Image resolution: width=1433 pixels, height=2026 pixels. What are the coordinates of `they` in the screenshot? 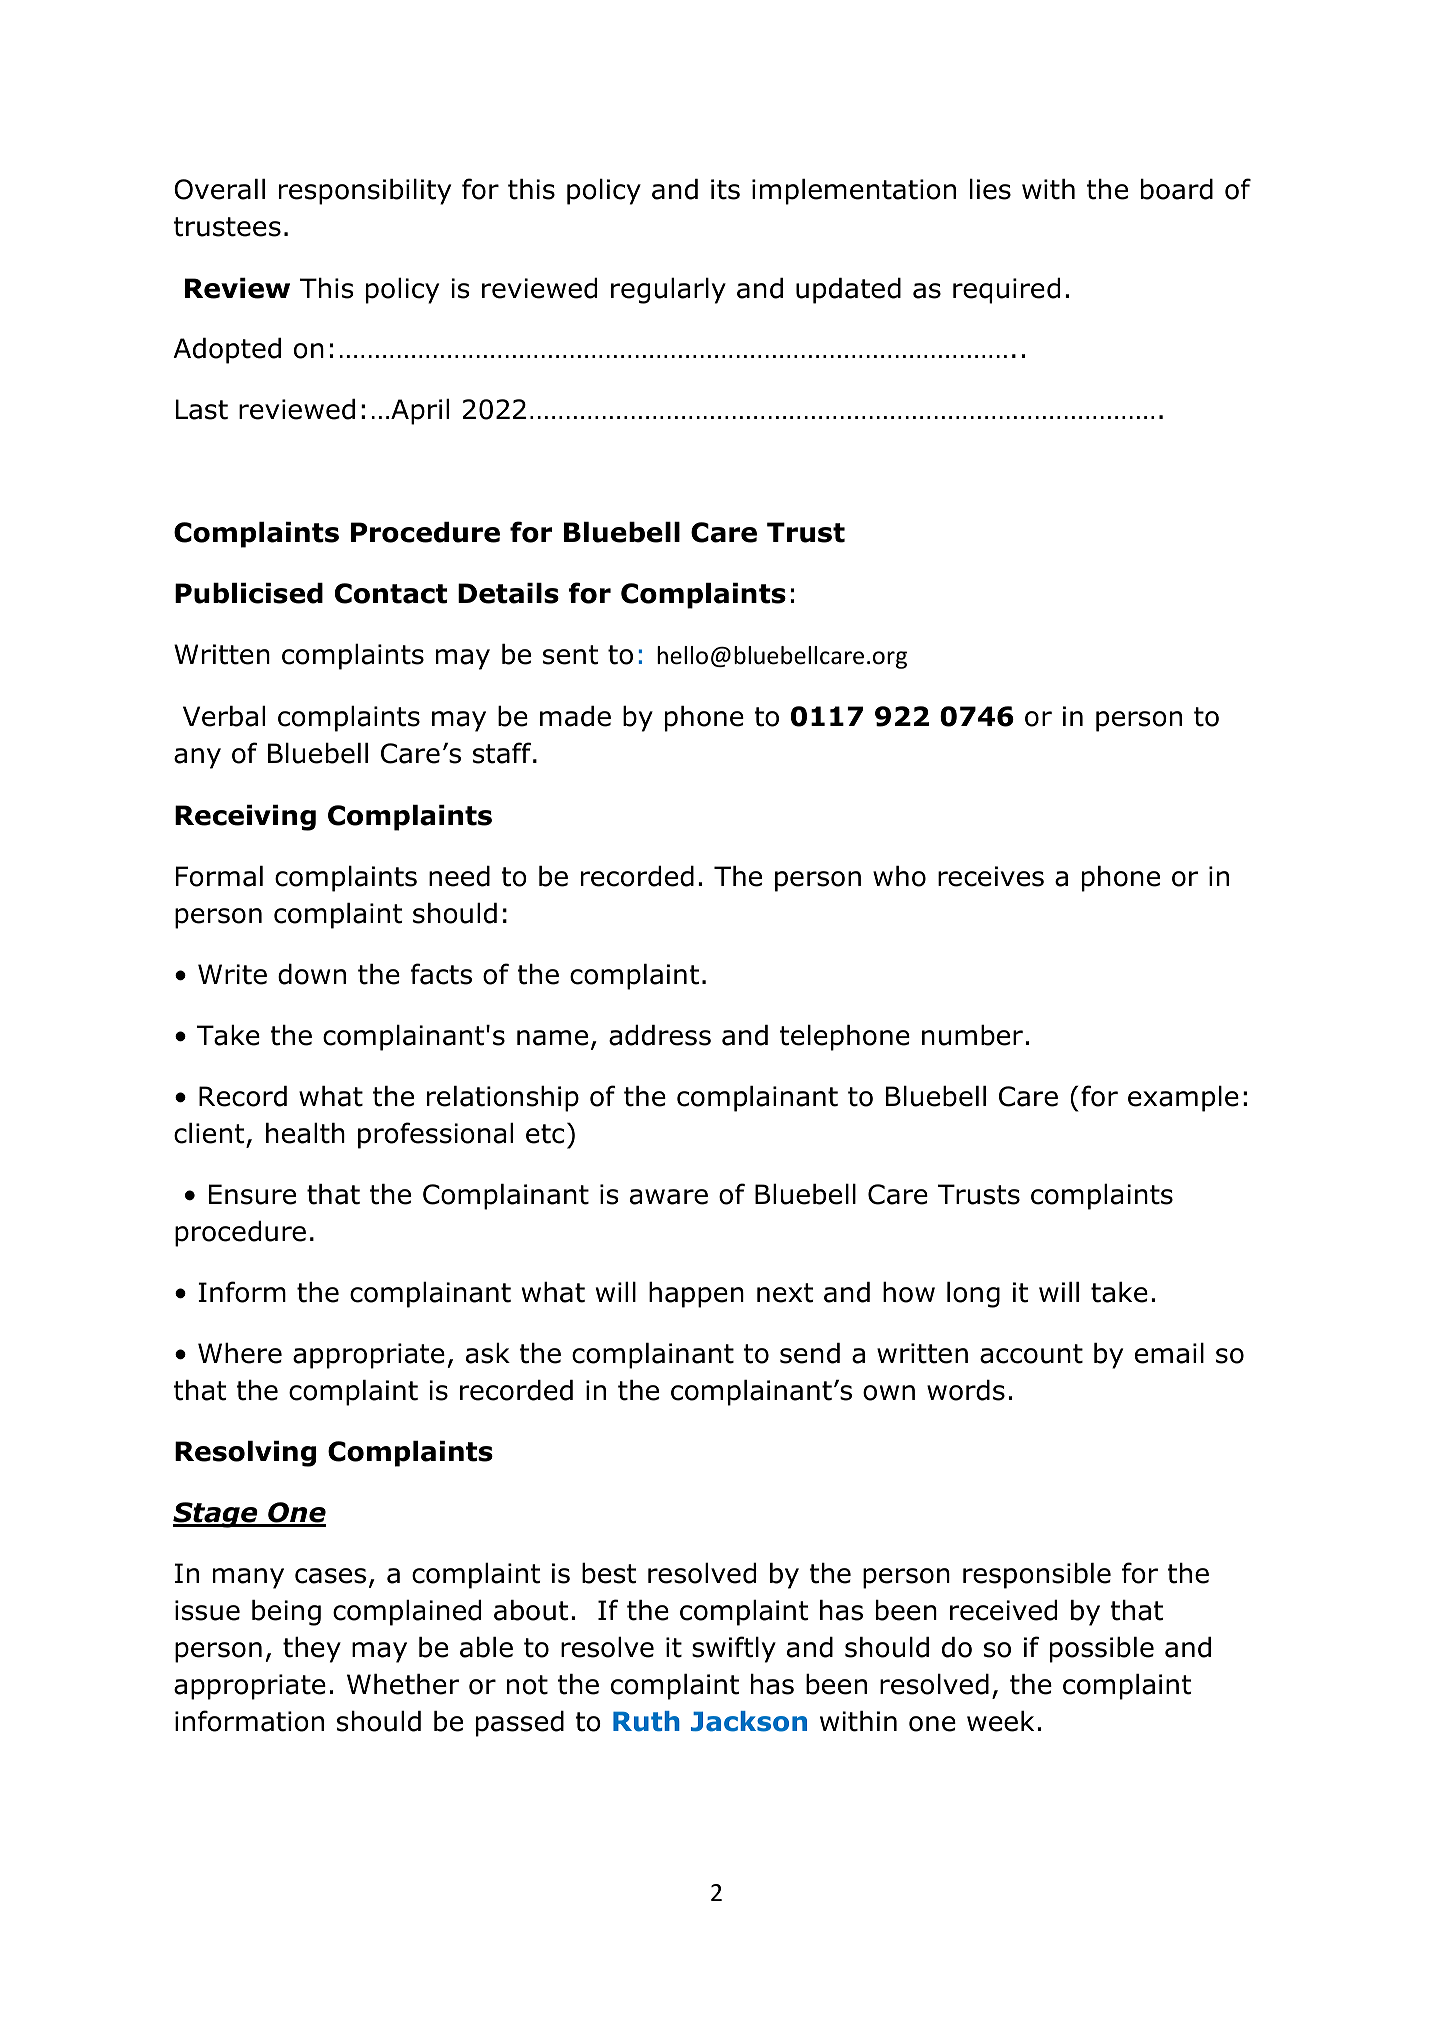 It's located at (312, 1650).
